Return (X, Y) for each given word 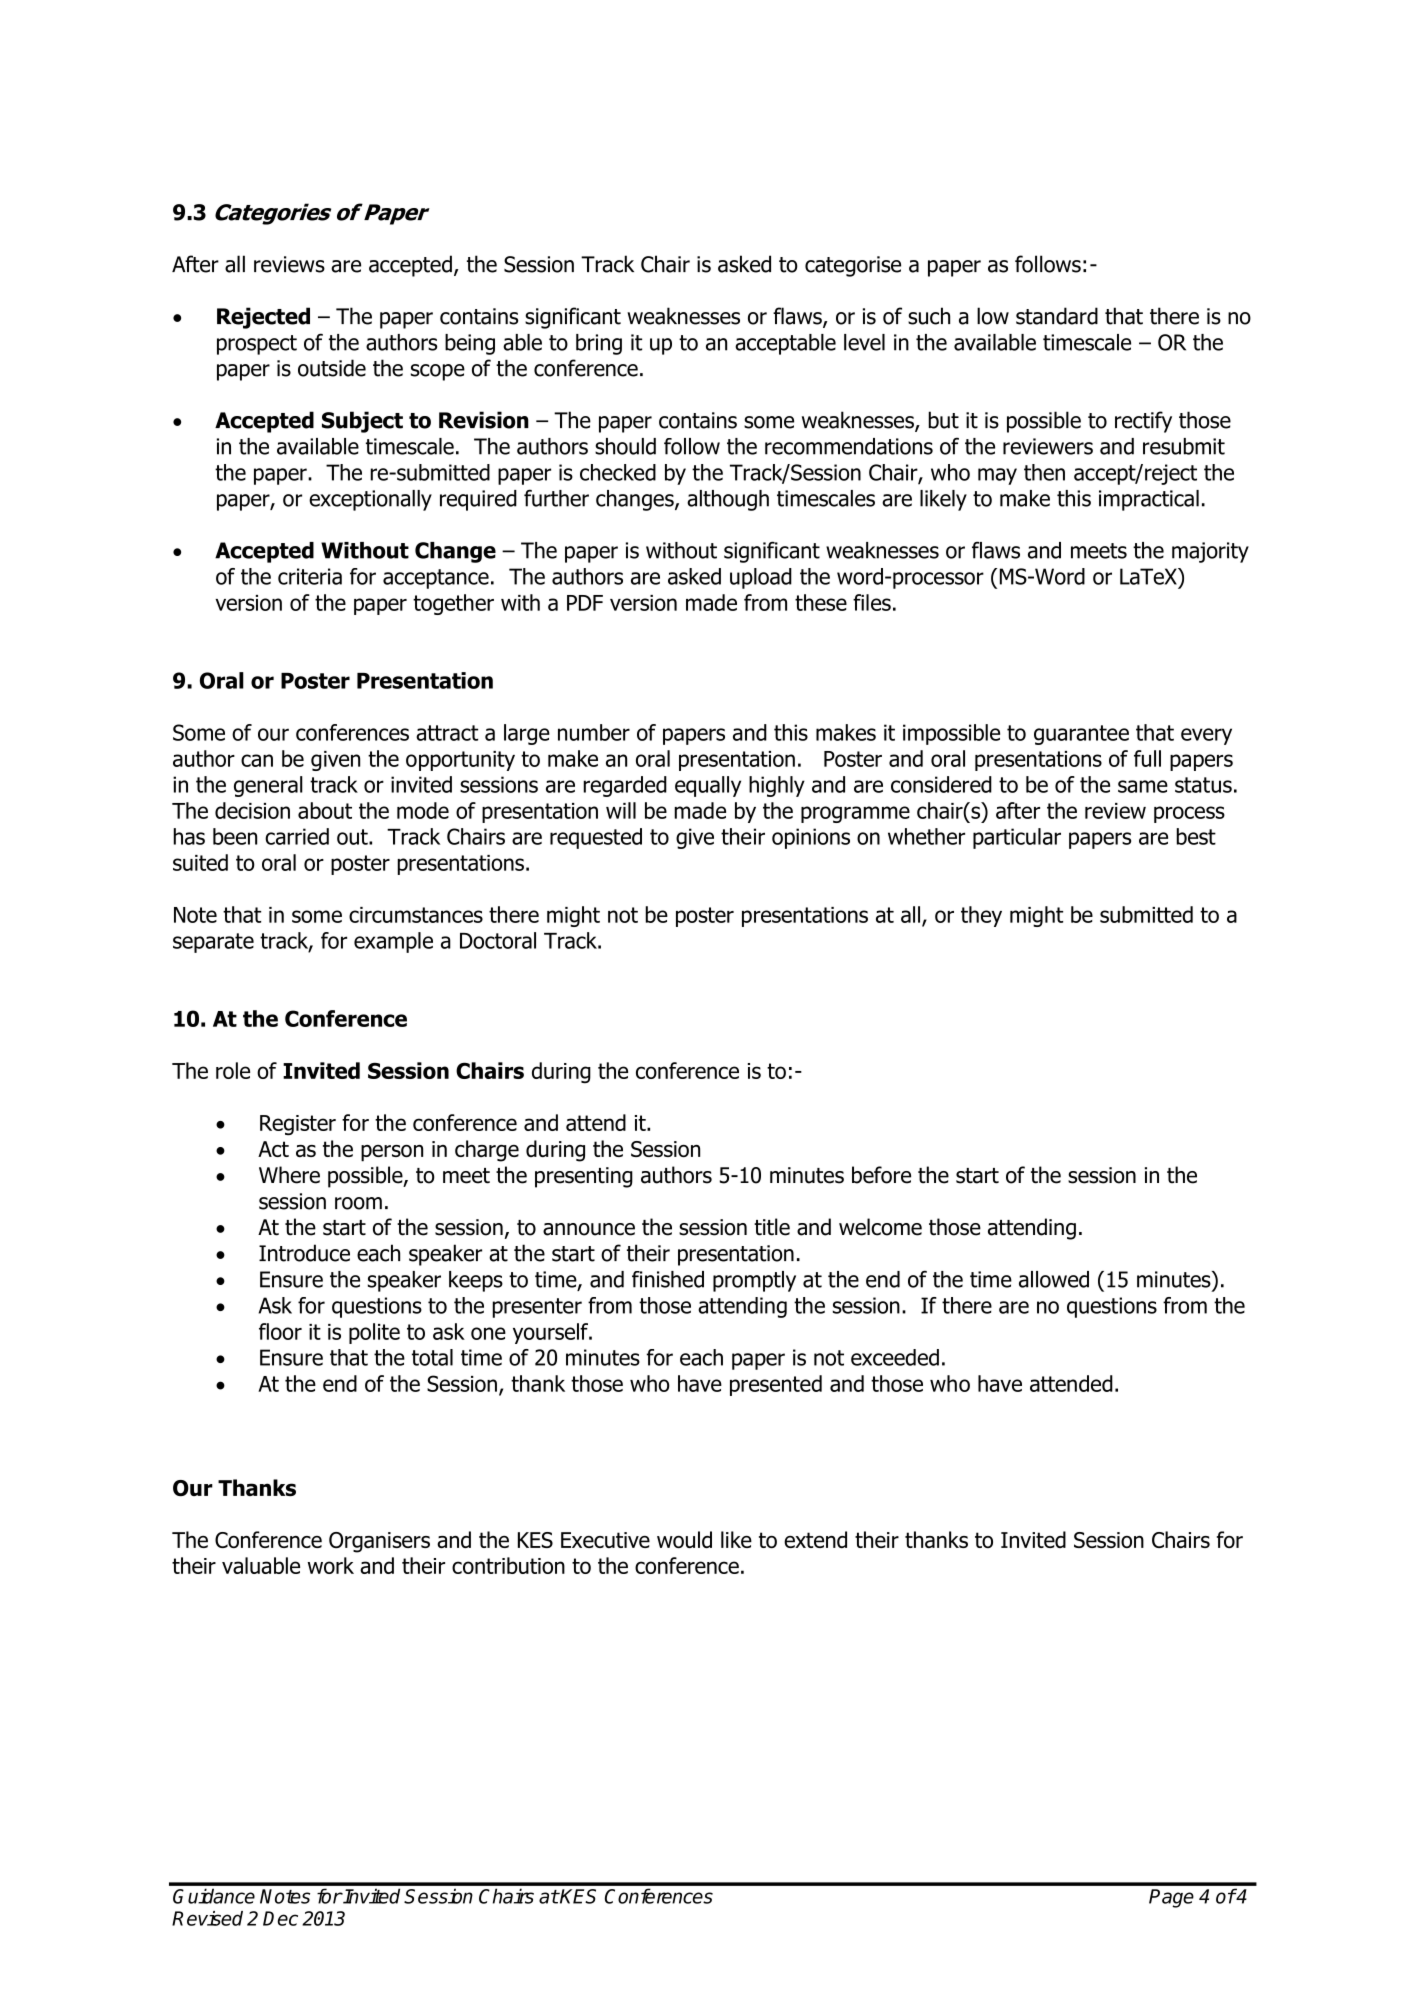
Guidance (214, 1896)
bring (599, 344)
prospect (257, 345)
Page (1171, 1898)
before (881, 1175)
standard (1057, 316)
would (684, 1539)
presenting (584, 1177)
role (233, 1070)
